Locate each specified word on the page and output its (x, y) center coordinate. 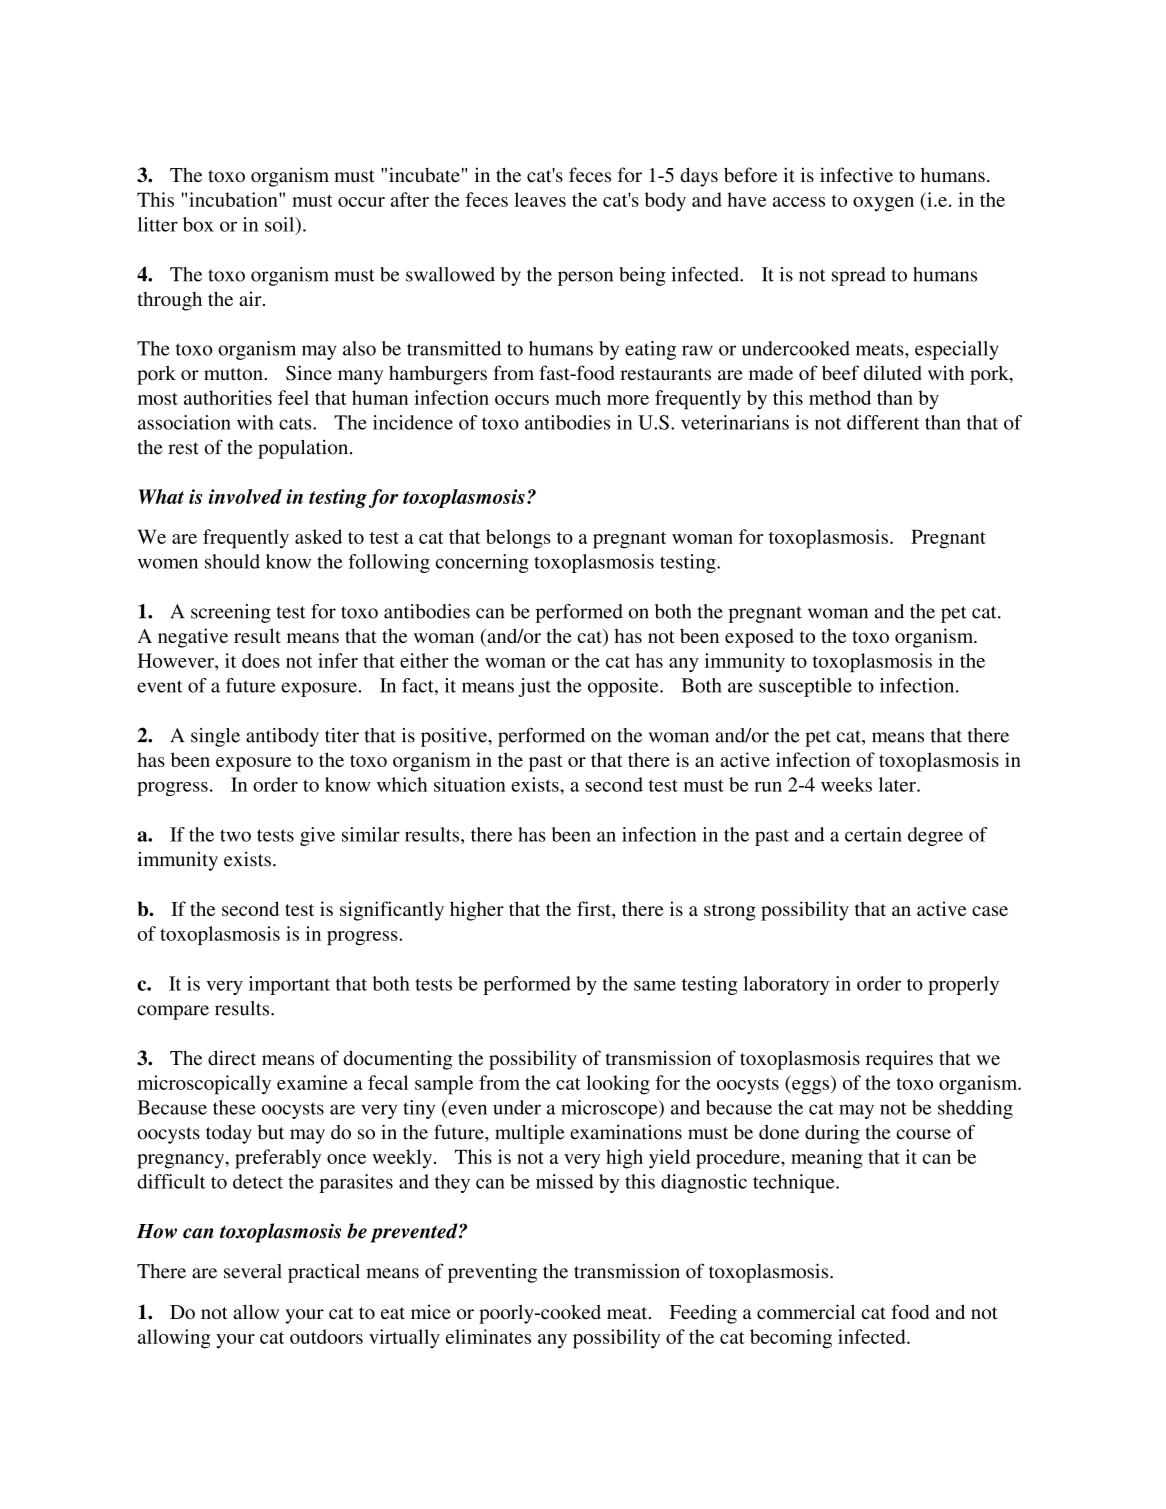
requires (899, 1060)
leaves (540, 199)
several (253, 1271)
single (215, 737)
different (883, 422)
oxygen (883, 204)
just (534, 687)
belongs (518, 539)
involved (245, 496)
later (898, 784)
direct (232, 1057)
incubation (234, 199)
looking (618, 1085)
